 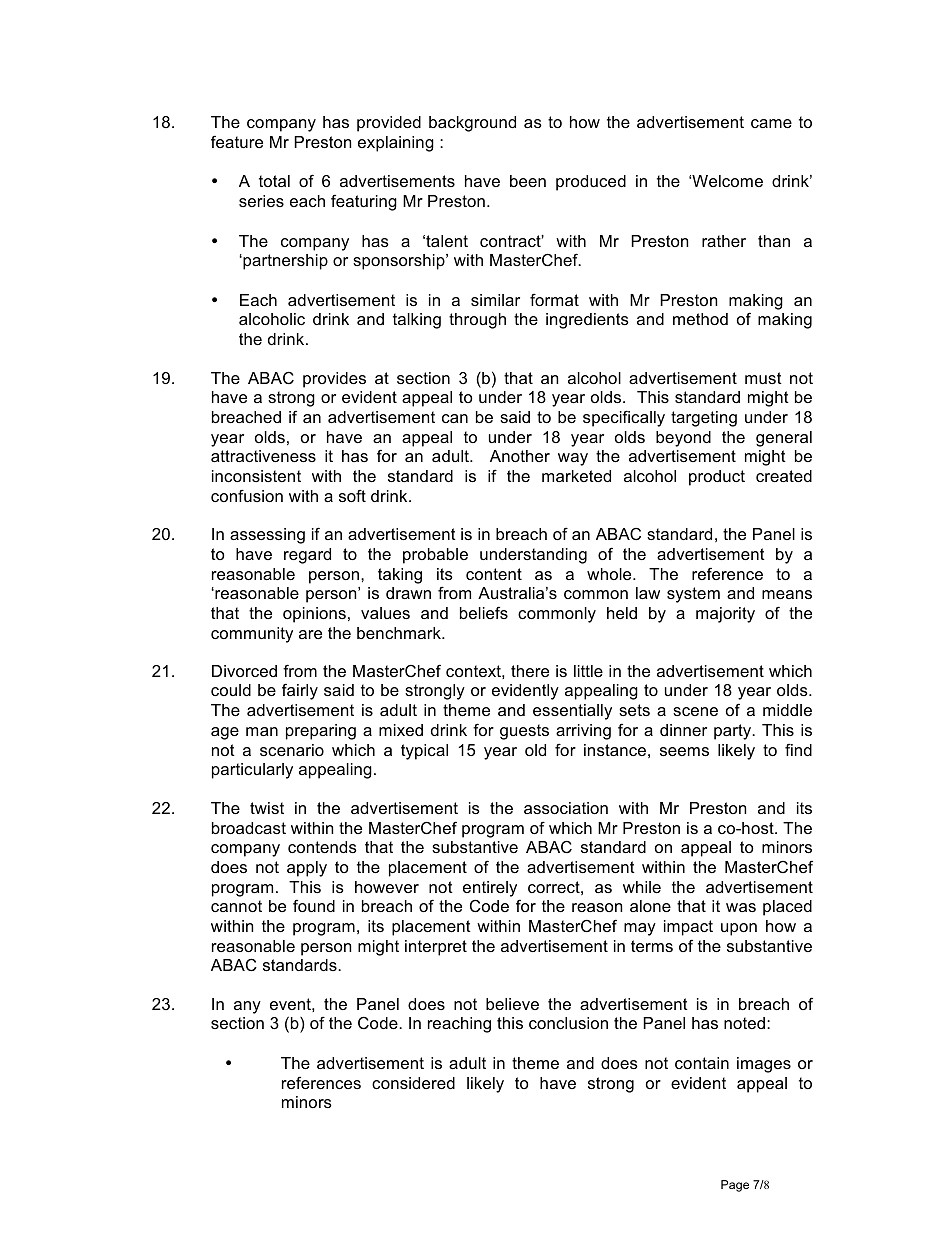 I want to click on considered, so click(x=413, y=1083).
